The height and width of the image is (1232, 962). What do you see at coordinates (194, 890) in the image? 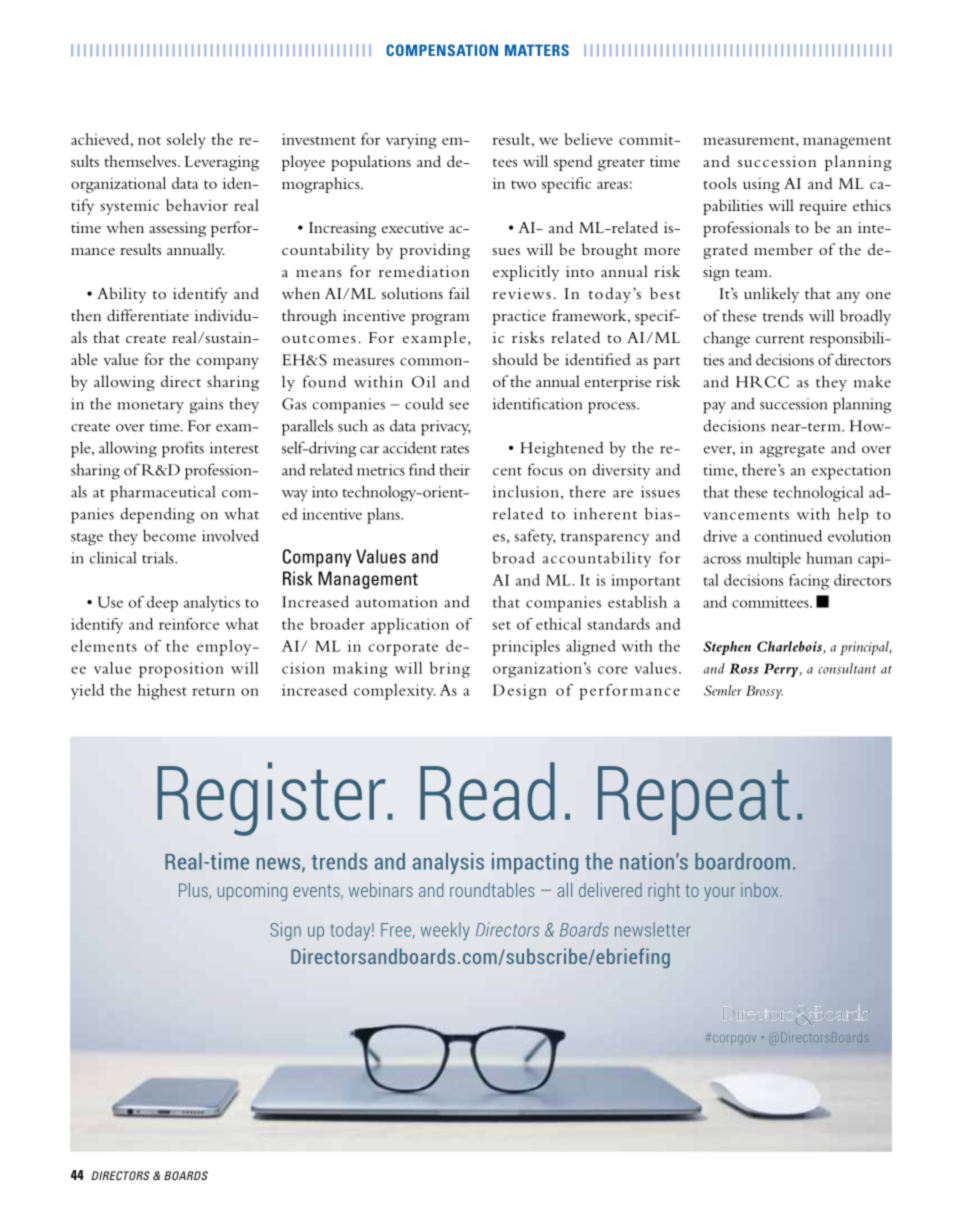
I see `Plus` at bounding box center [194, 890].
